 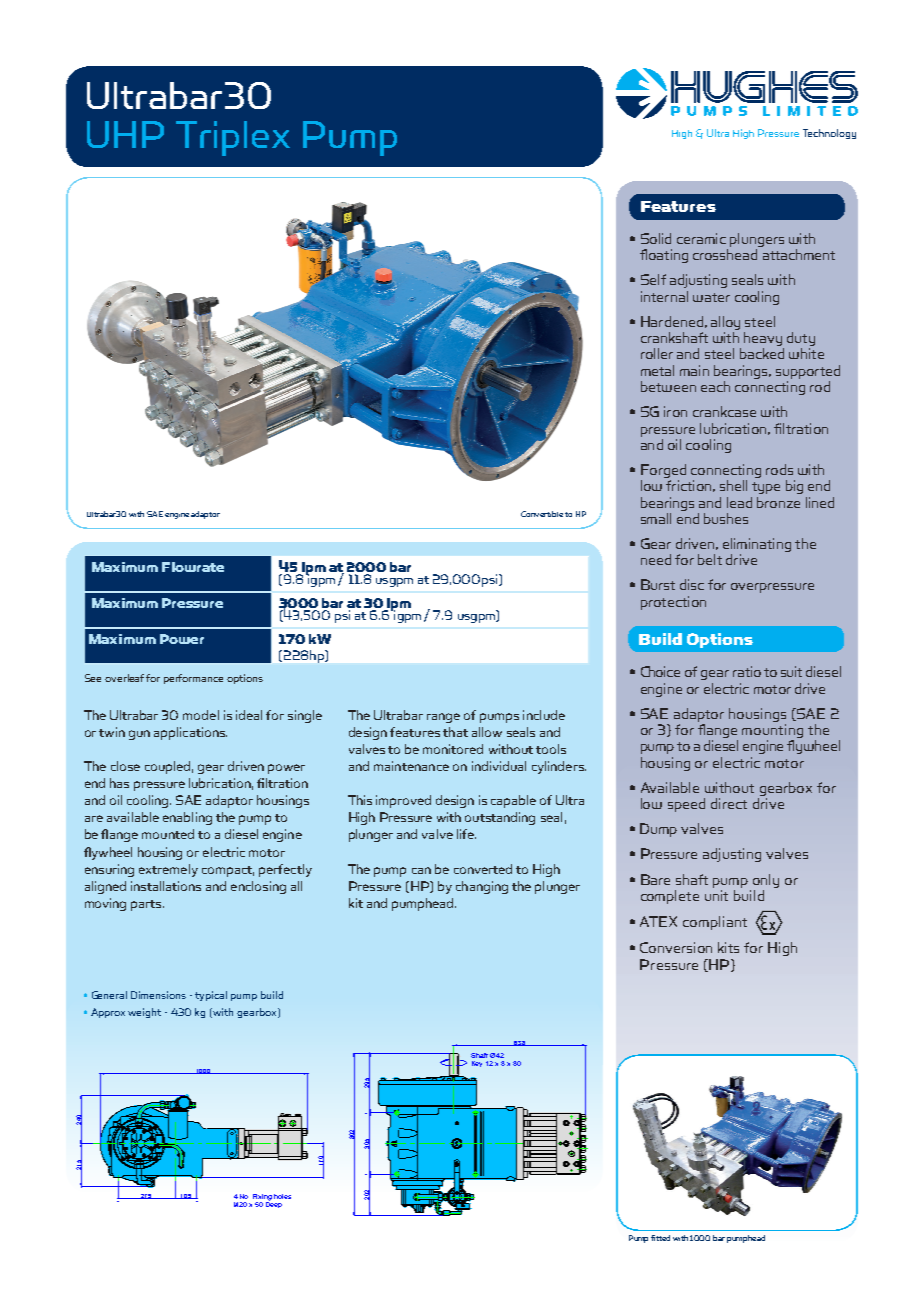 I want to click on Triplex, so click(x=233, y=138).
